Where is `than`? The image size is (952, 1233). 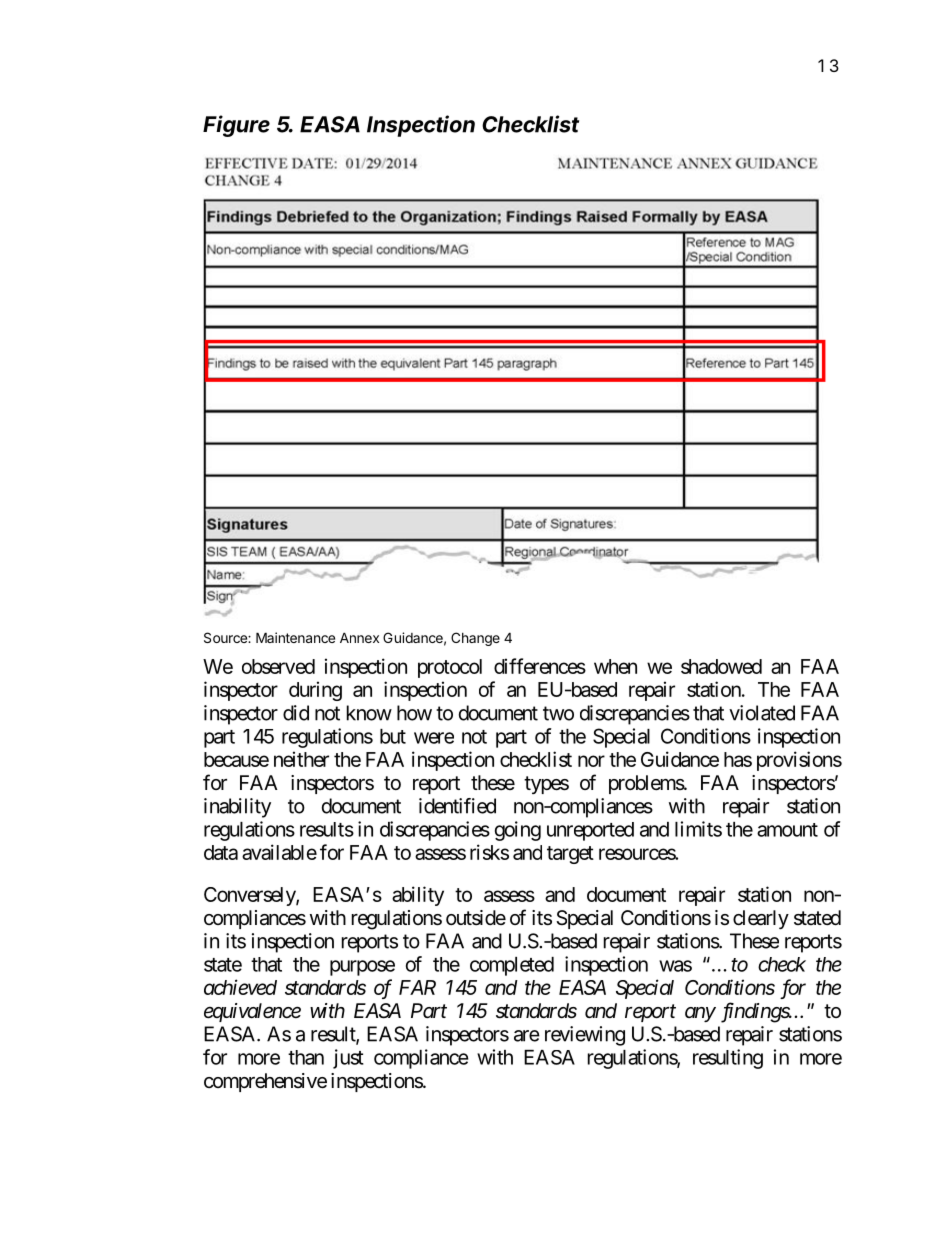
than is located at coordinates (306, 1057).
